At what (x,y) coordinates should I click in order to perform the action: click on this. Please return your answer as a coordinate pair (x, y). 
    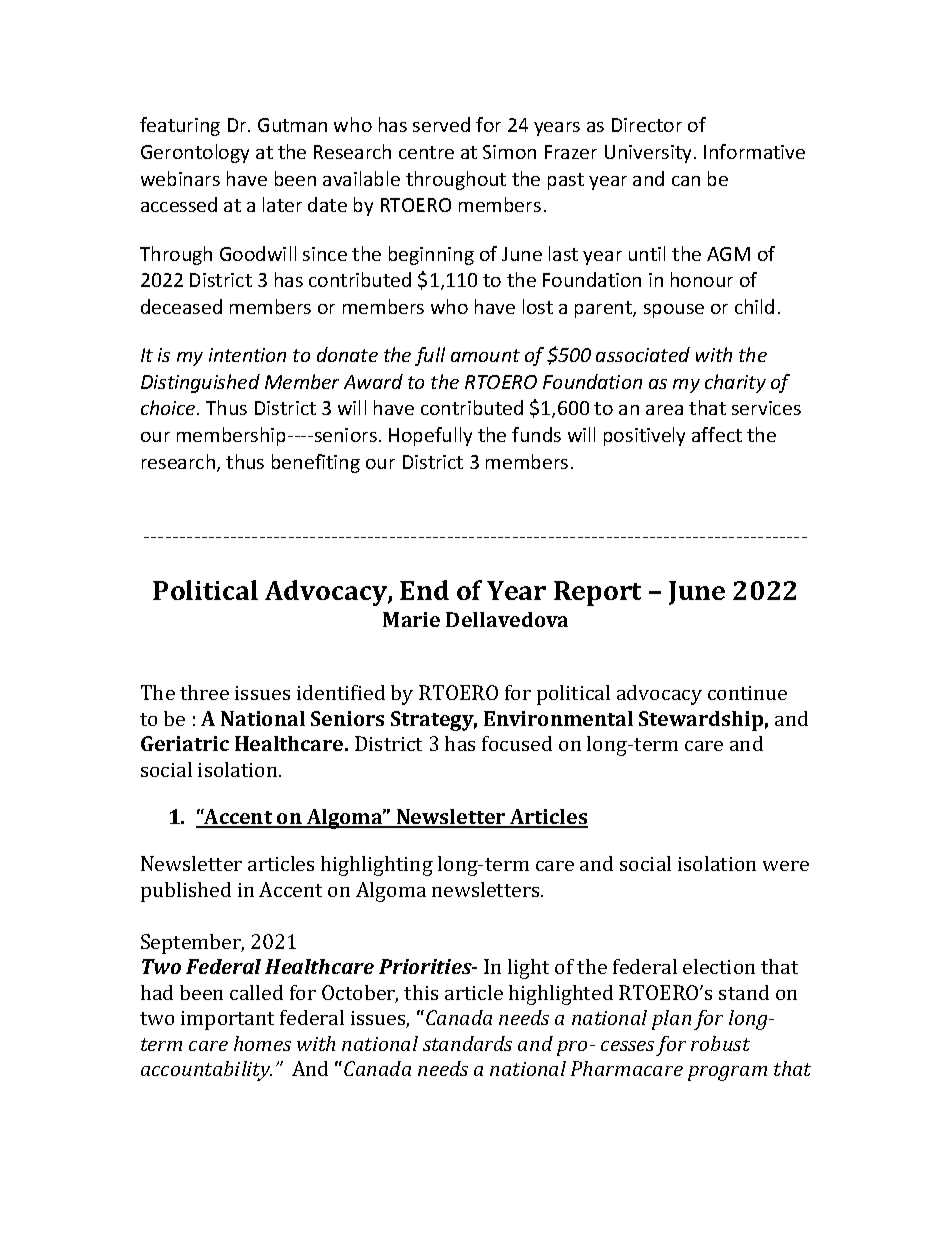
    Looking at the image, I should click on (421, 992).
